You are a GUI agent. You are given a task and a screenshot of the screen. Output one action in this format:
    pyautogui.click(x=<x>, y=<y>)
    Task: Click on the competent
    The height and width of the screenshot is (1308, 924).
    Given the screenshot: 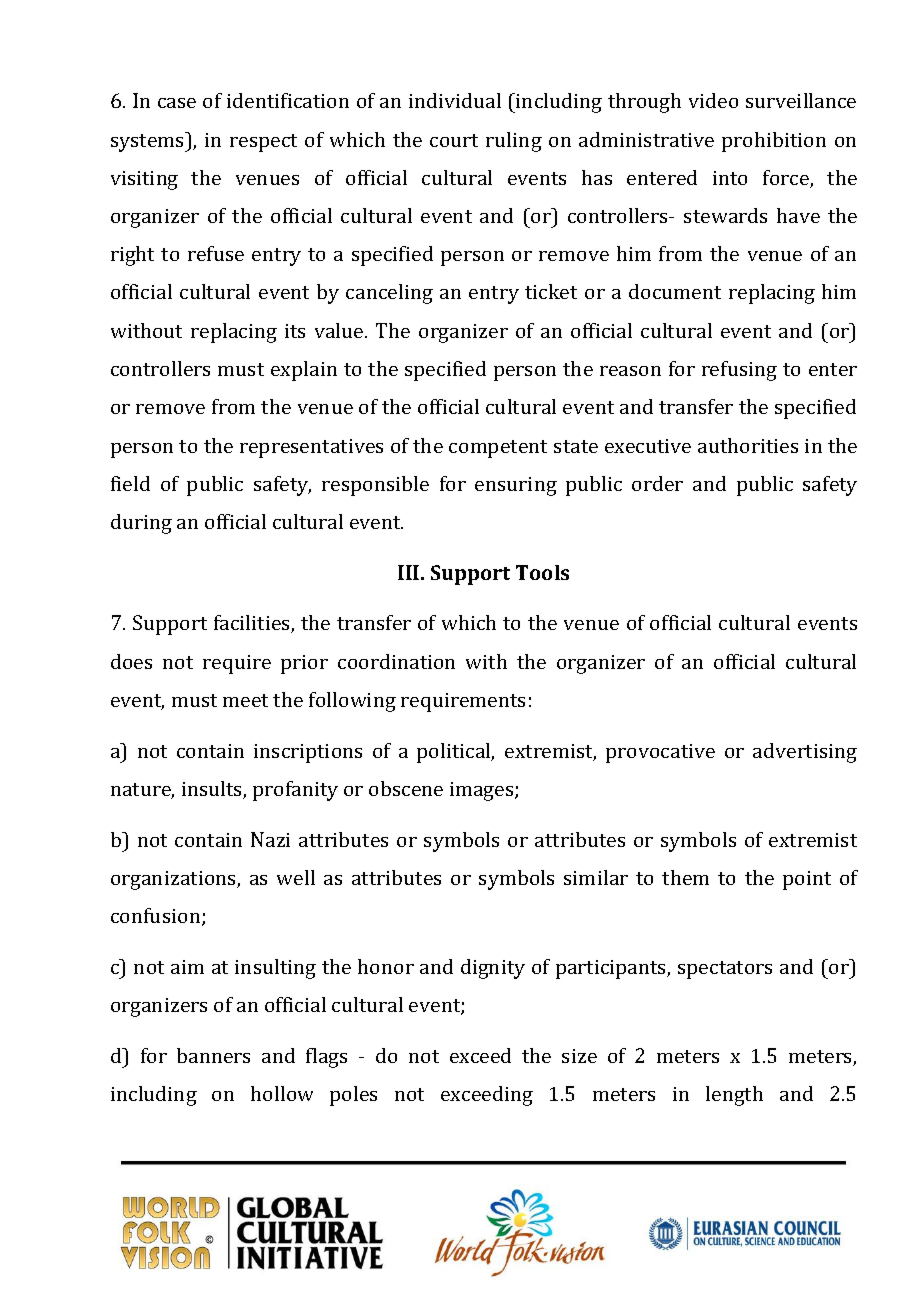 What is the action you would take?
    pyautogui.click(x=498, y=449)
